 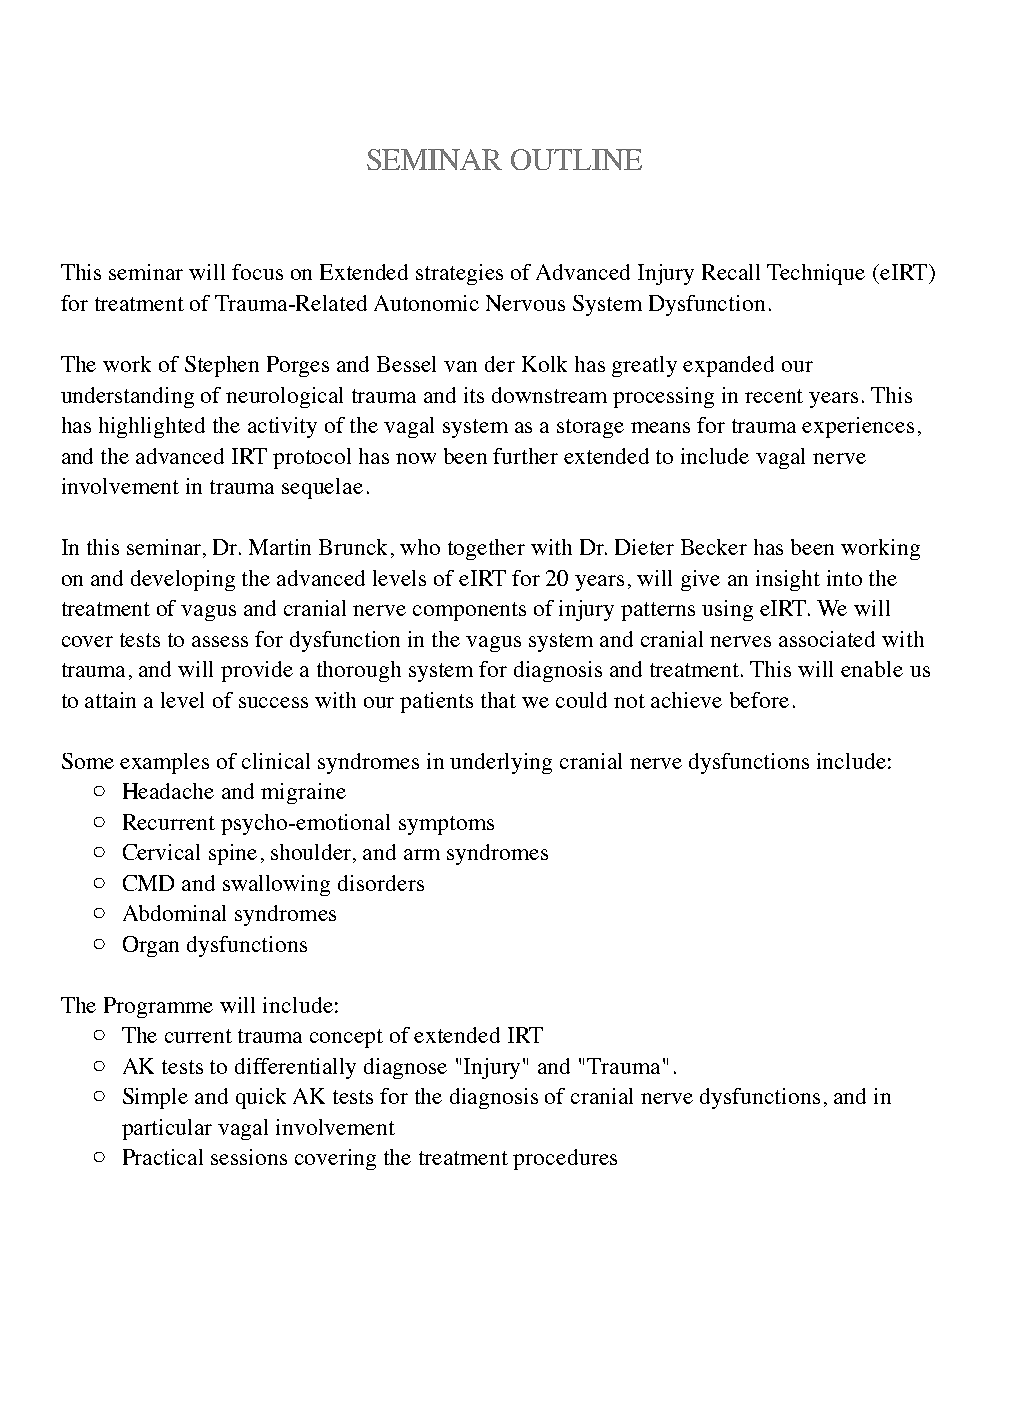 I want to click on Nervous, so click(x=525, y=303).
